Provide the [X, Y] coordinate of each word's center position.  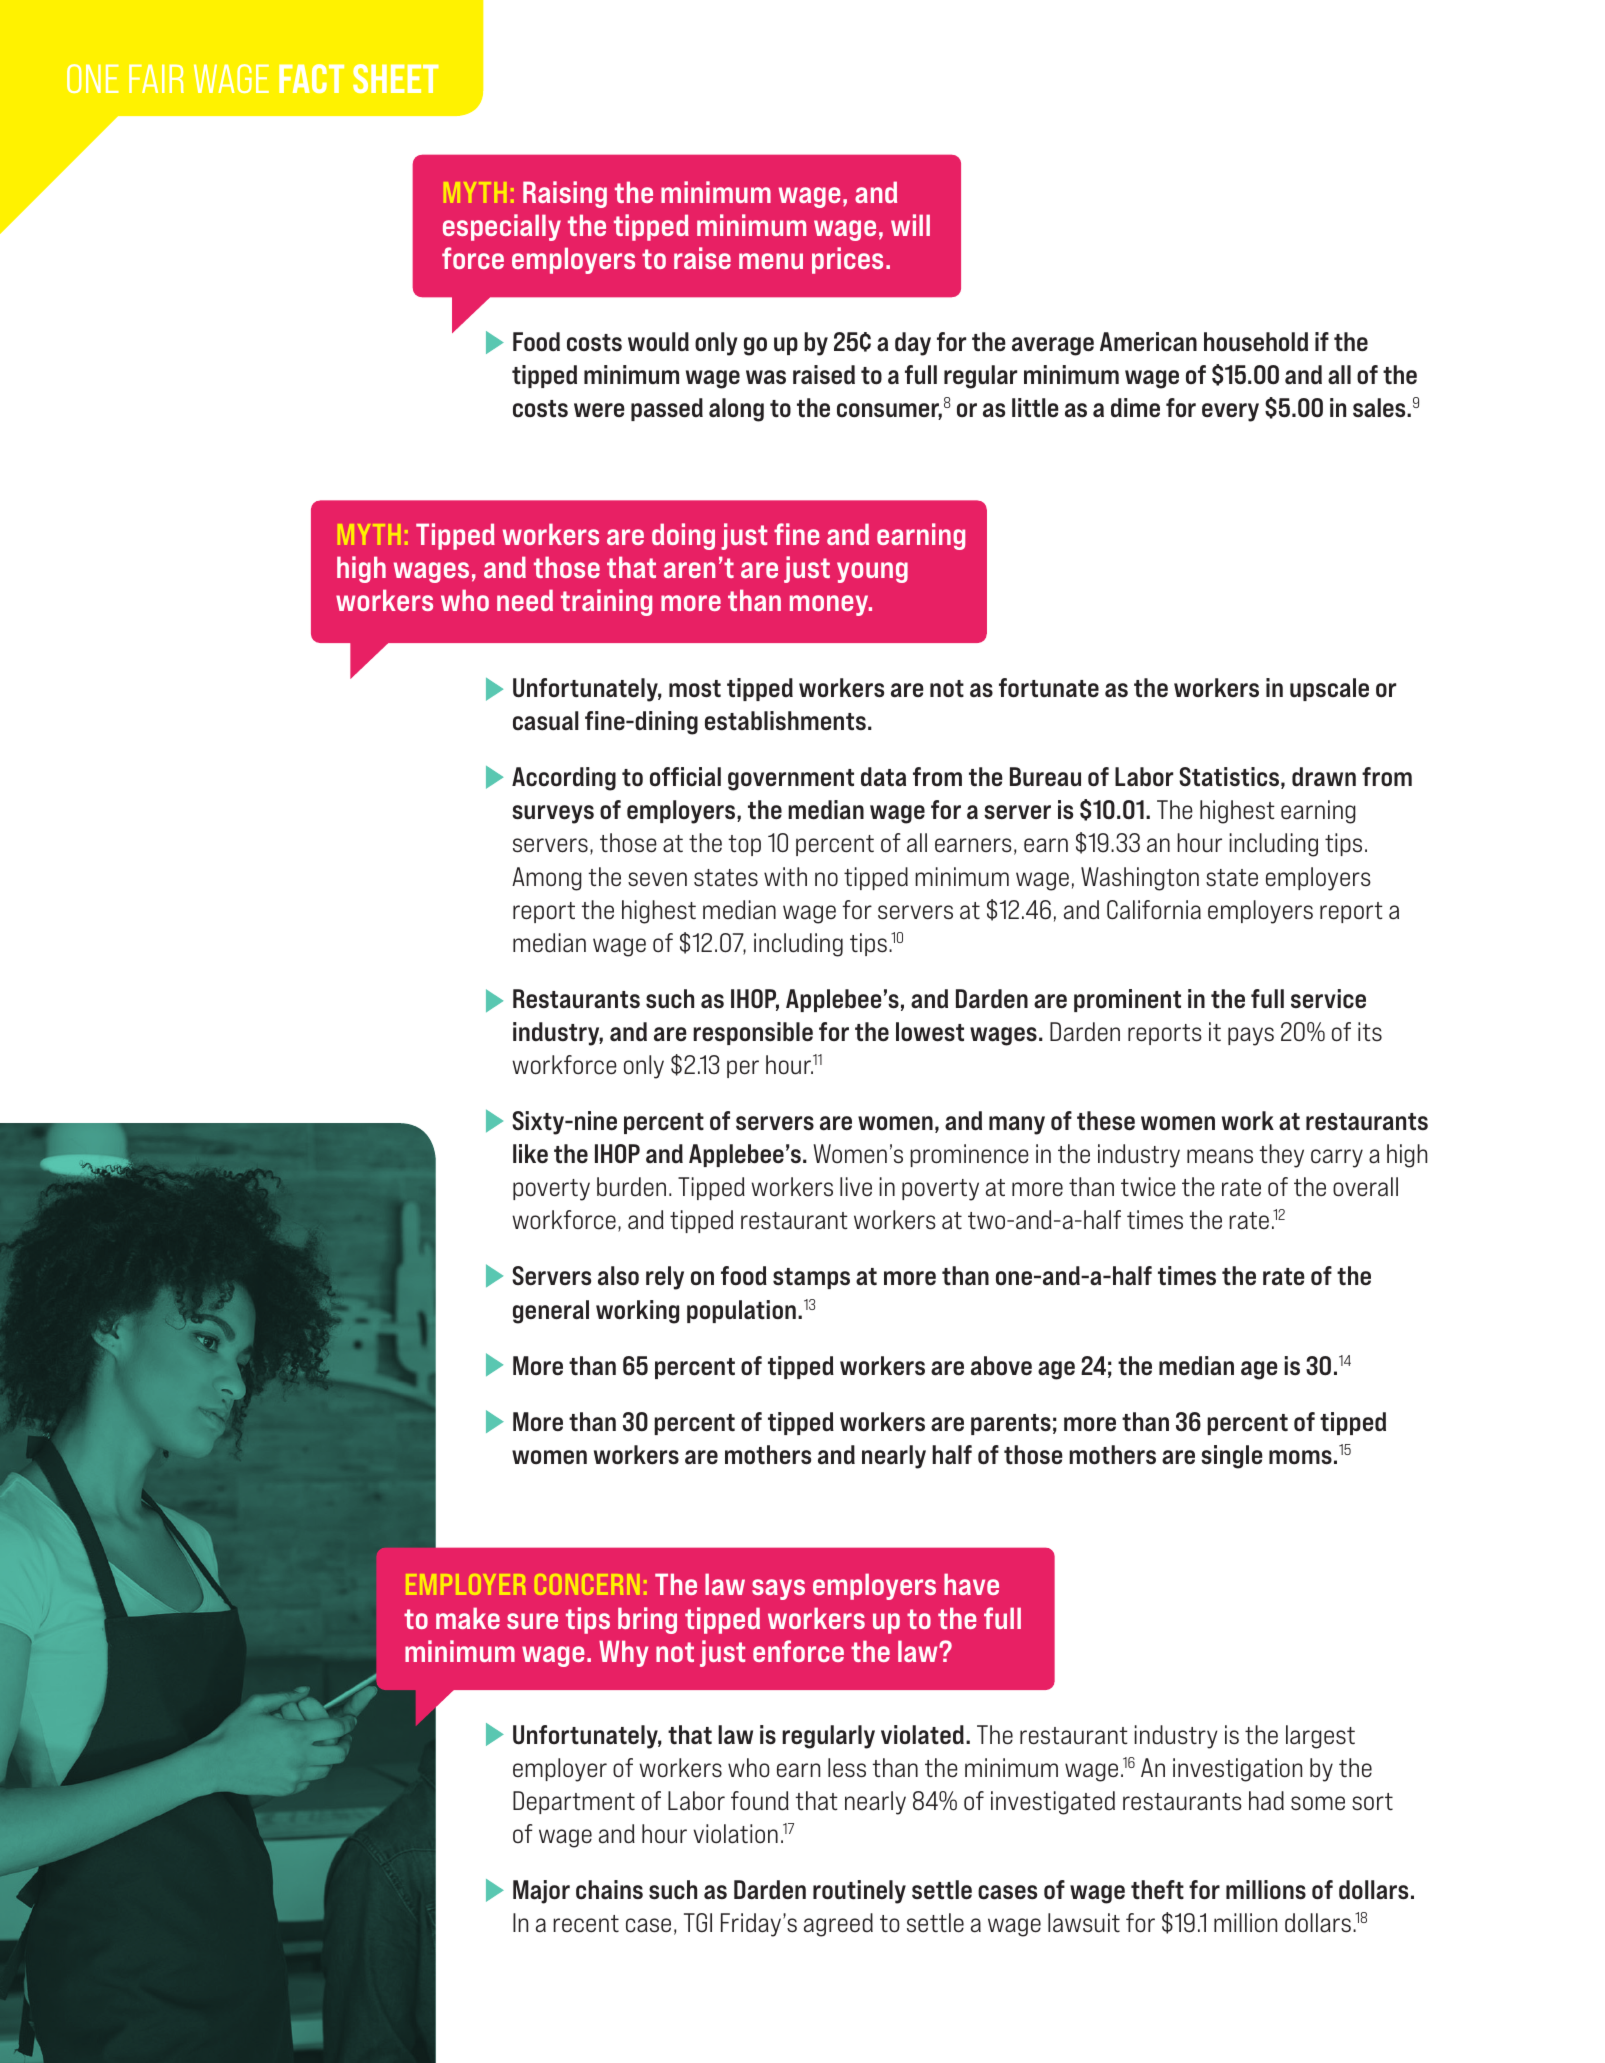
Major [541, 1892]
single [1231, 1457]
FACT [311, 78]
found [760, 1801]
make [468, 1618]
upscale [1329, 689]
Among [547, 879]
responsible [753, 1033]
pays [1251, 1036]
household [1256, 342]
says [778, 1589]
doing [683, 536]
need [525, 600]
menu [771, 261]
